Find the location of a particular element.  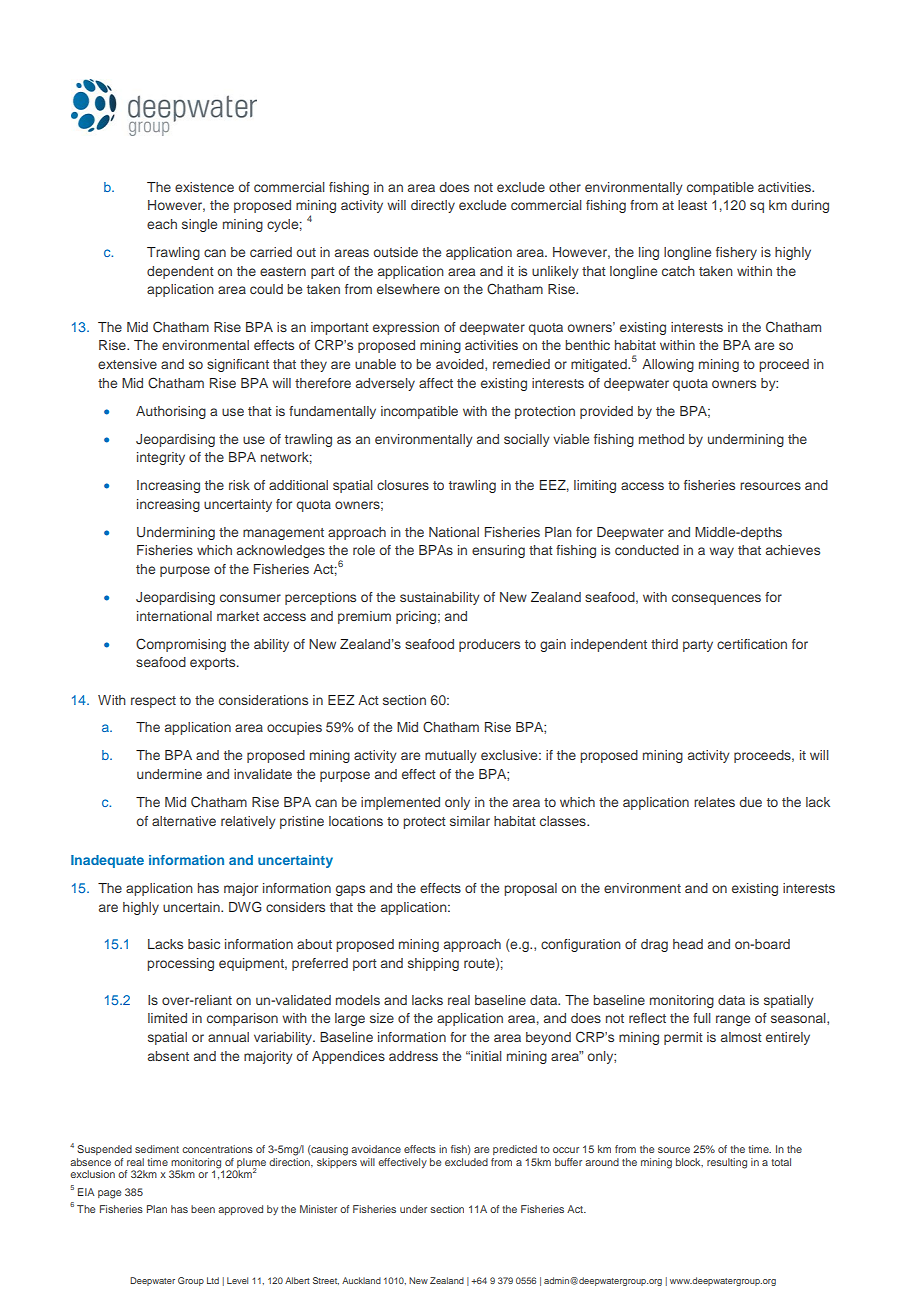

shipping is located at coordinates (433, 964).
